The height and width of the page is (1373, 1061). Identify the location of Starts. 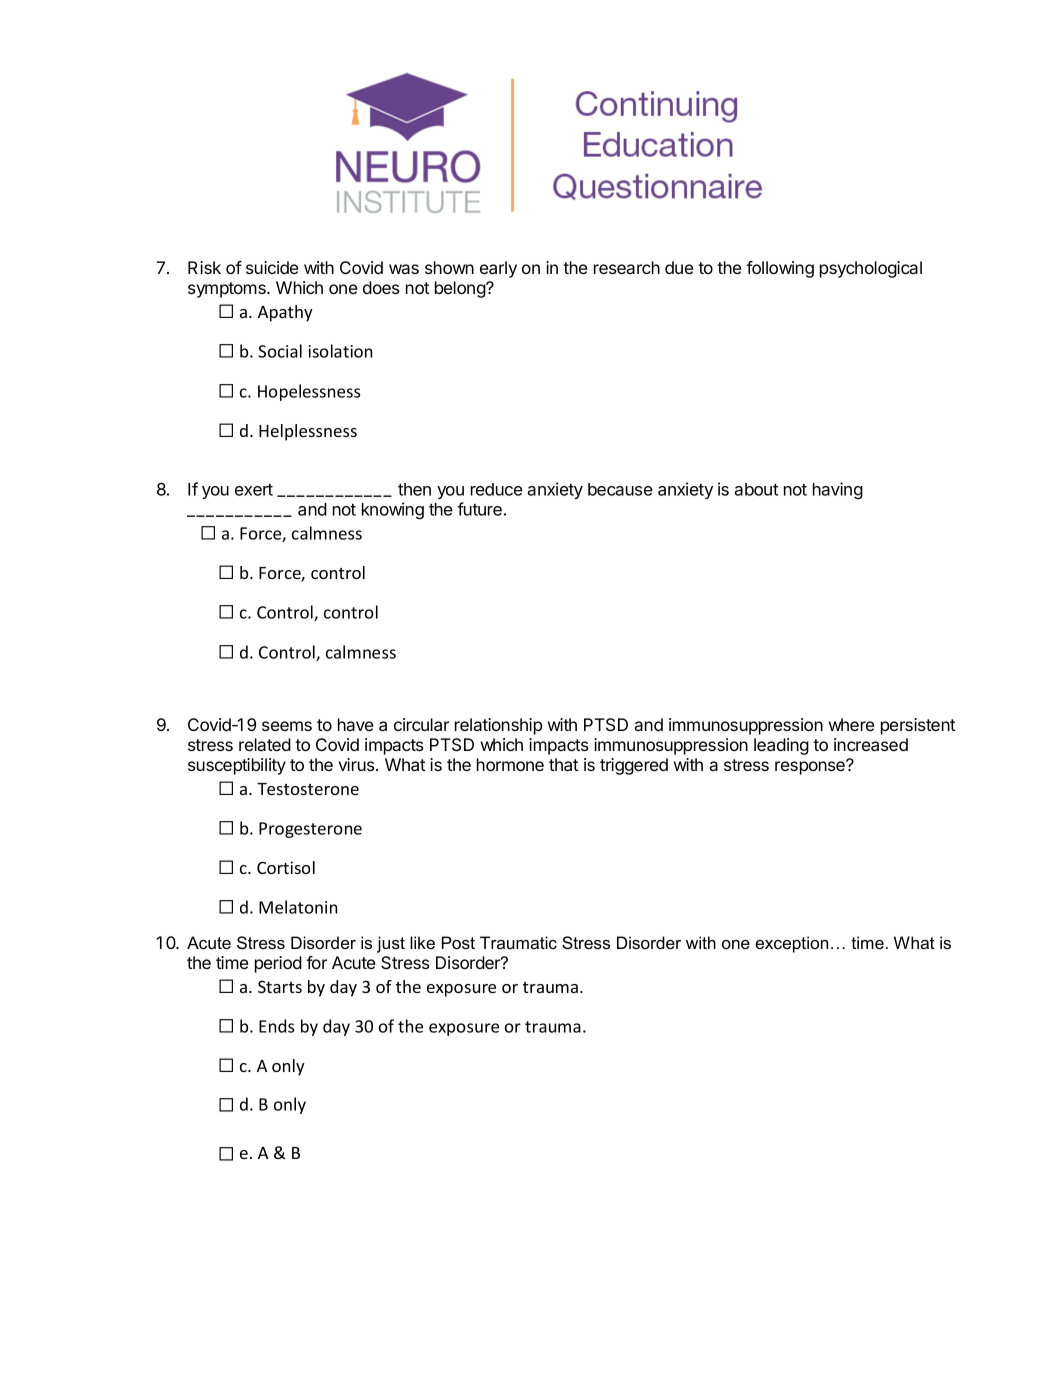
(280, 986).
